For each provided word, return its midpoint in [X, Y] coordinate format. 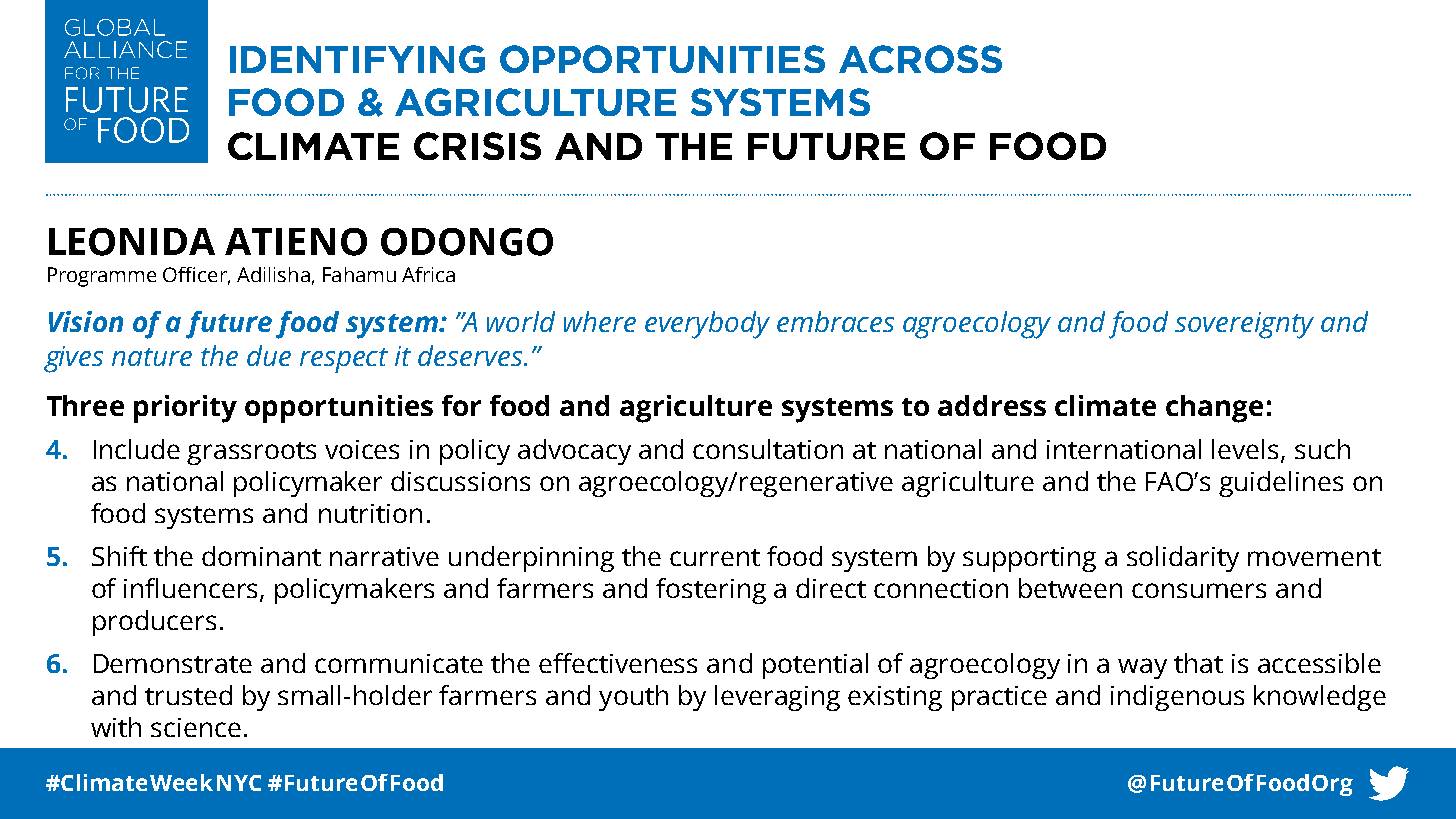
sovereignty [1244, 325]
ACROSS [920, 59]
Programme [102, 277]
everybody [707, 325]
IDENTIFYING [357, 59]
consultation [768, 449]
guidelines [1281, 484]
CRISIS [477, 146]
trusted [188, 695]
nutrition [370, 513]
